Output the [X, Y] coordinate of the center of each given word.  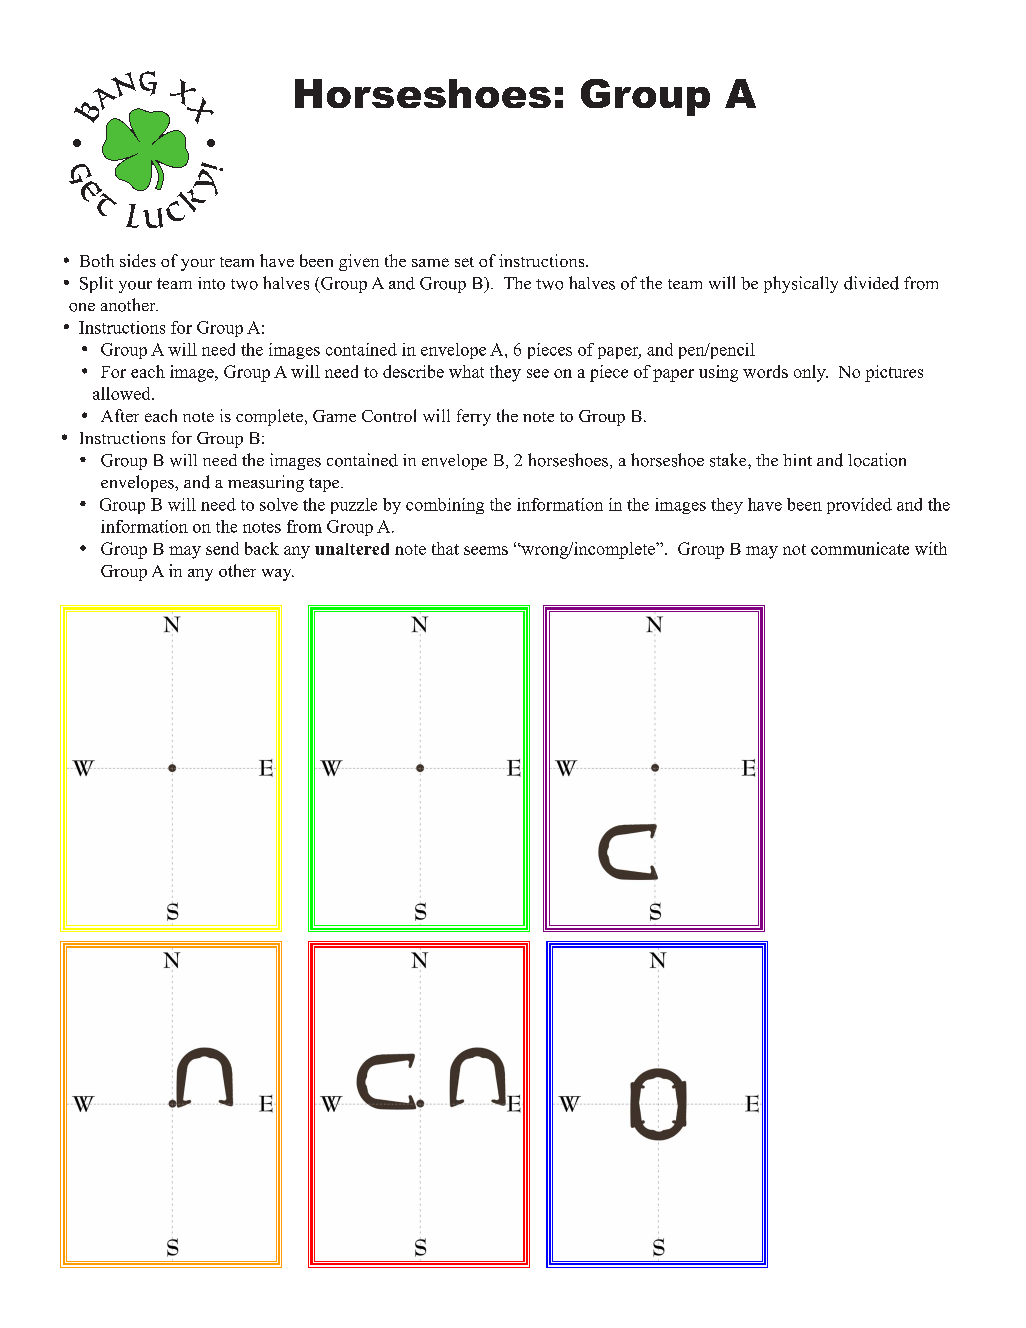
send [222, 548]
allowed [123, 393]
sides [138, 260]
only [811, 373]
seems [486, 550]
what [466, 371]
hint [797, 460]
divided [871, 283]
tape [325, 485]
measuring [266, 483]
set [464, 262]
